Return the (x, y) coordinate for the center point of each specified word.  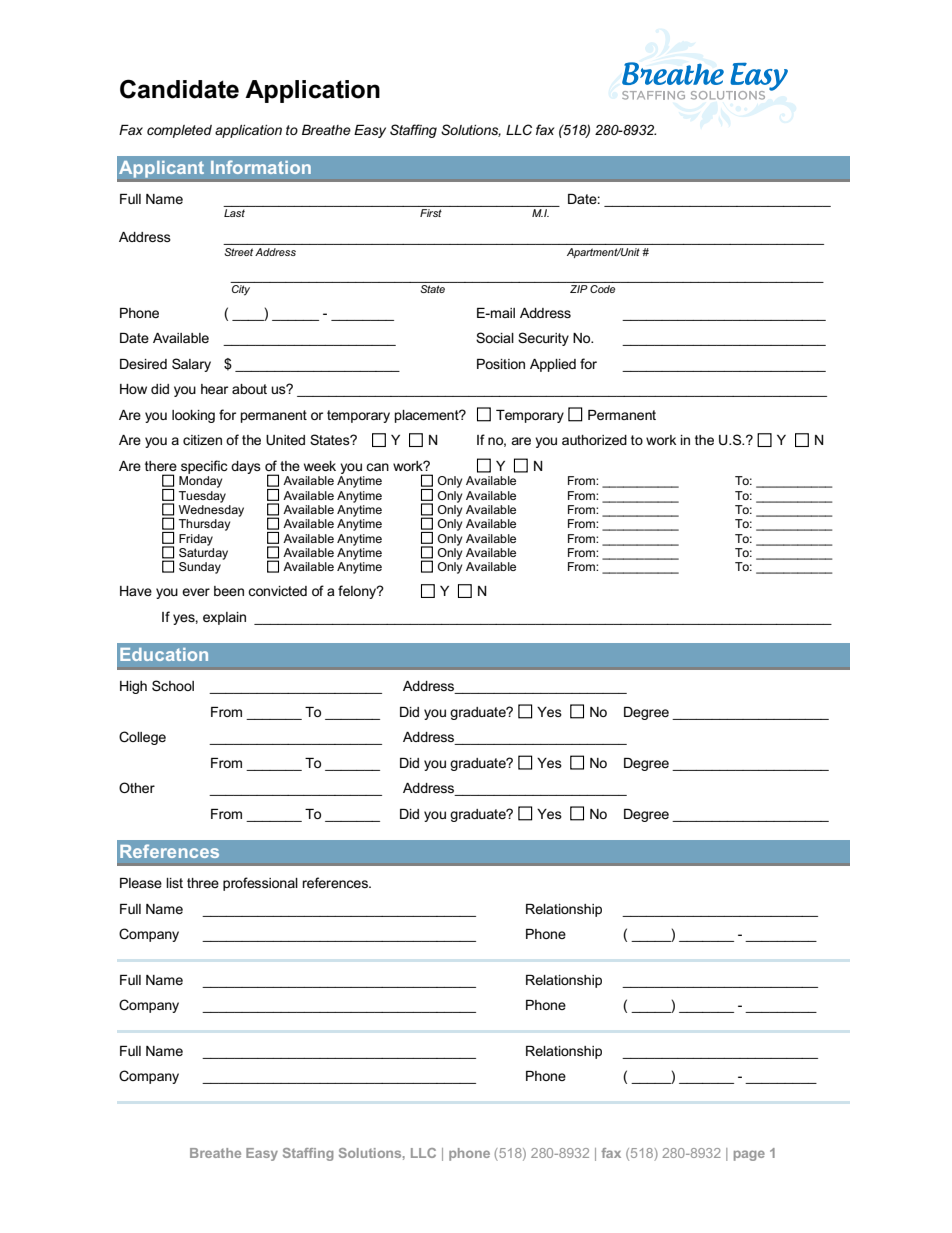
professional (260, 884)
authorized (594, 440)
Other (137, 787)
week (320, 466)
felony (358, 592)
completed (179, 131)
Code (602, 289)
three (203, 883)
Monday (200, 482)
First (431, 213)
